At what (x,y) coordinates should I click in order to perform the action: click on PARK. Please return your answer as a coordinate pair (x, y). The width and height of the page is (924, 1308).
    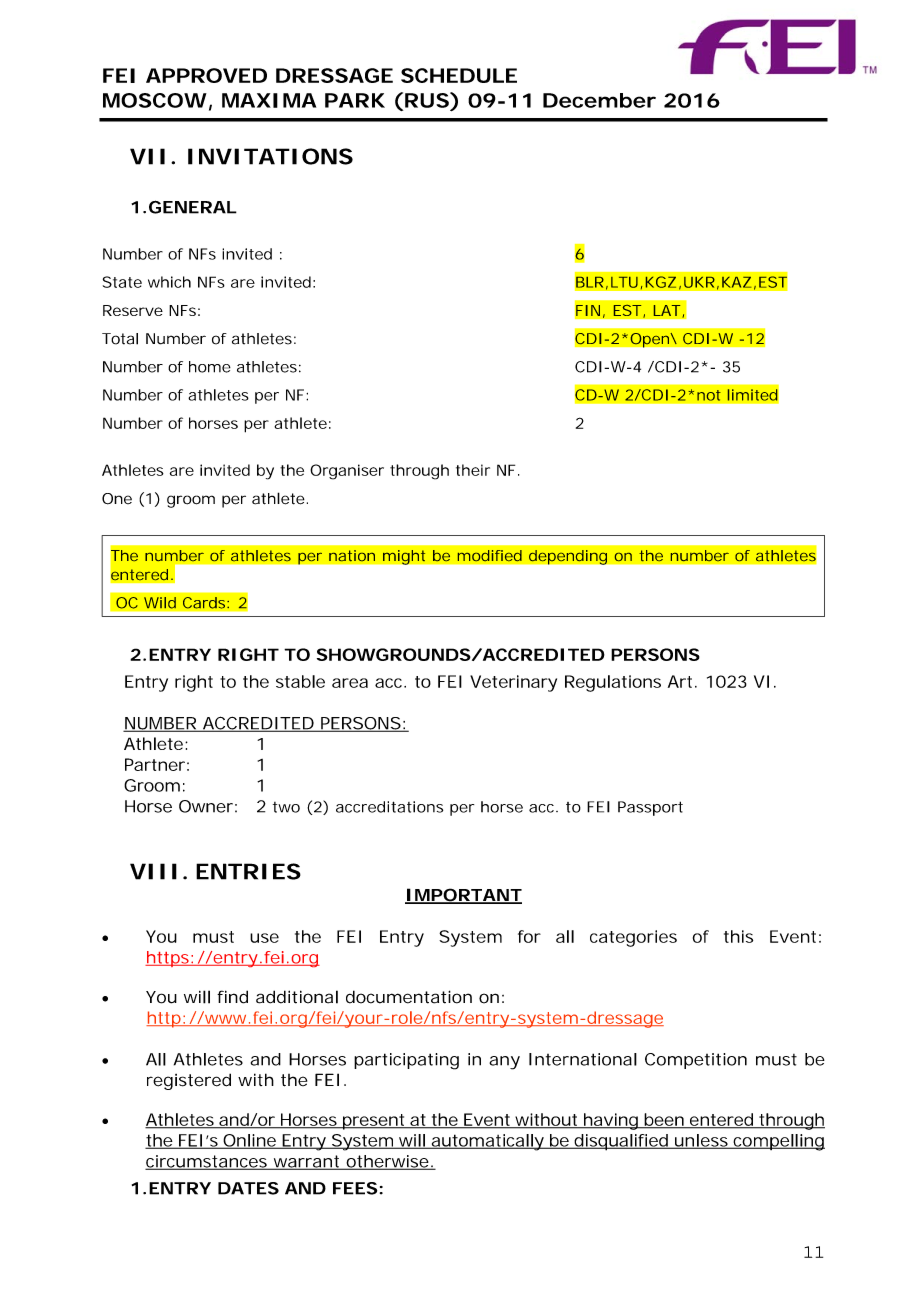
    Looking at the image, I should click on (355, 100).
